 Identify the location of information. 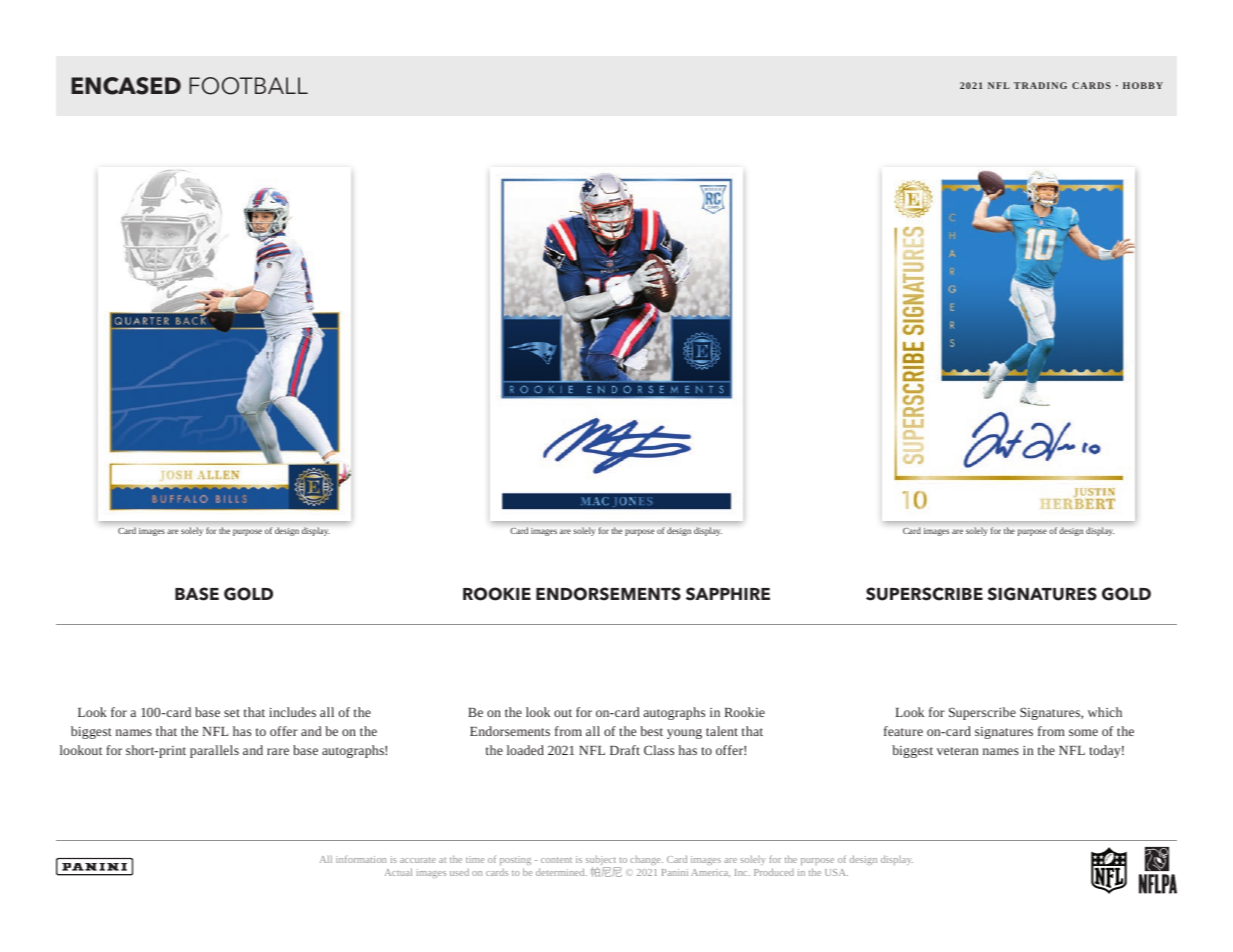
(361, 859).
